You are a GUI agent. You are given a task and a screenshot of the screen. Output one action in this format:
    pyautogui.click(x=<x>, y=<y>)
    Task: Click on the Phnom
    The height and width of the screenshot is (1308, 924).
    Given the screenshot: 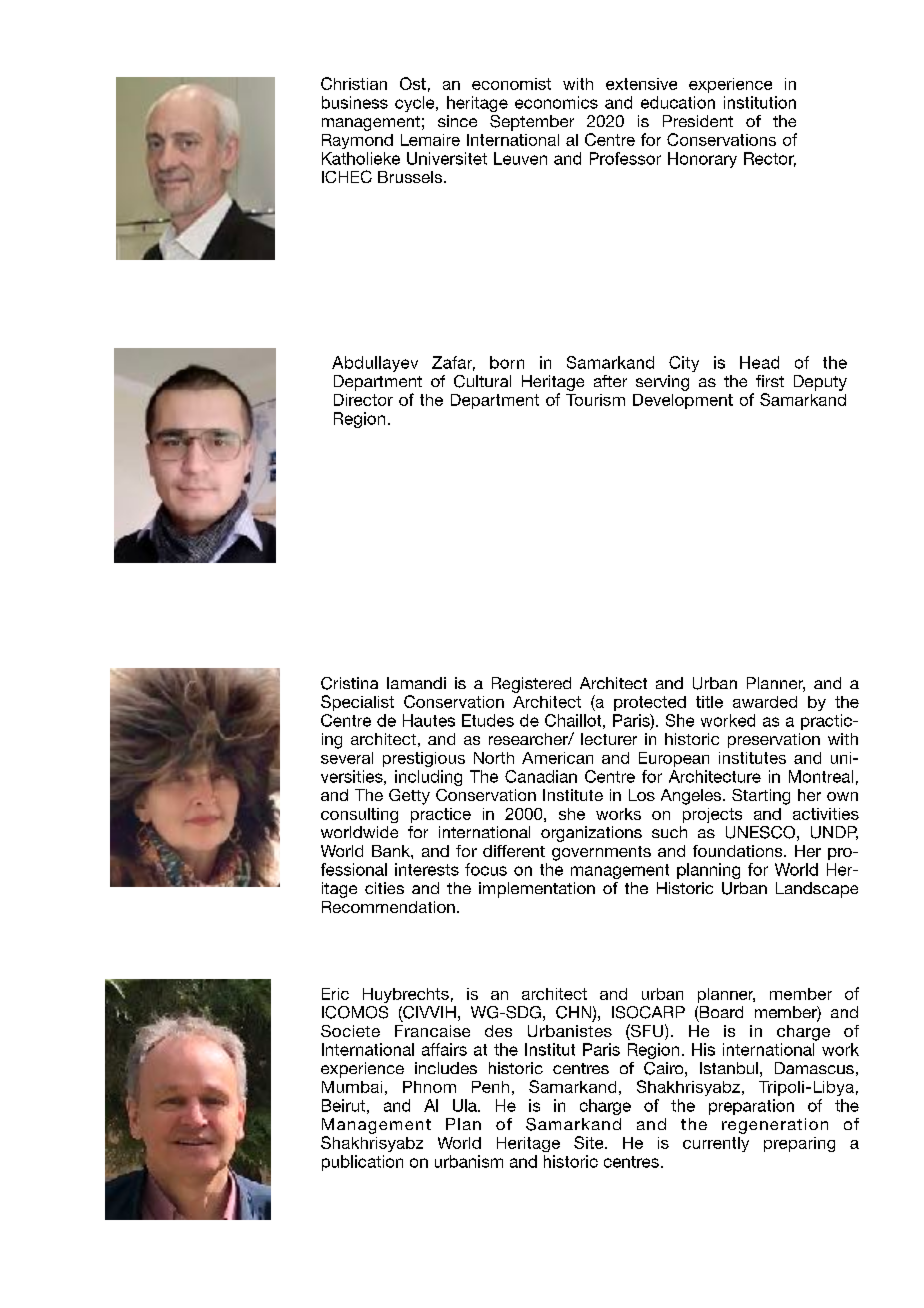 What is the action you would take?
    pyautogui.click(x=429, y=1087)
